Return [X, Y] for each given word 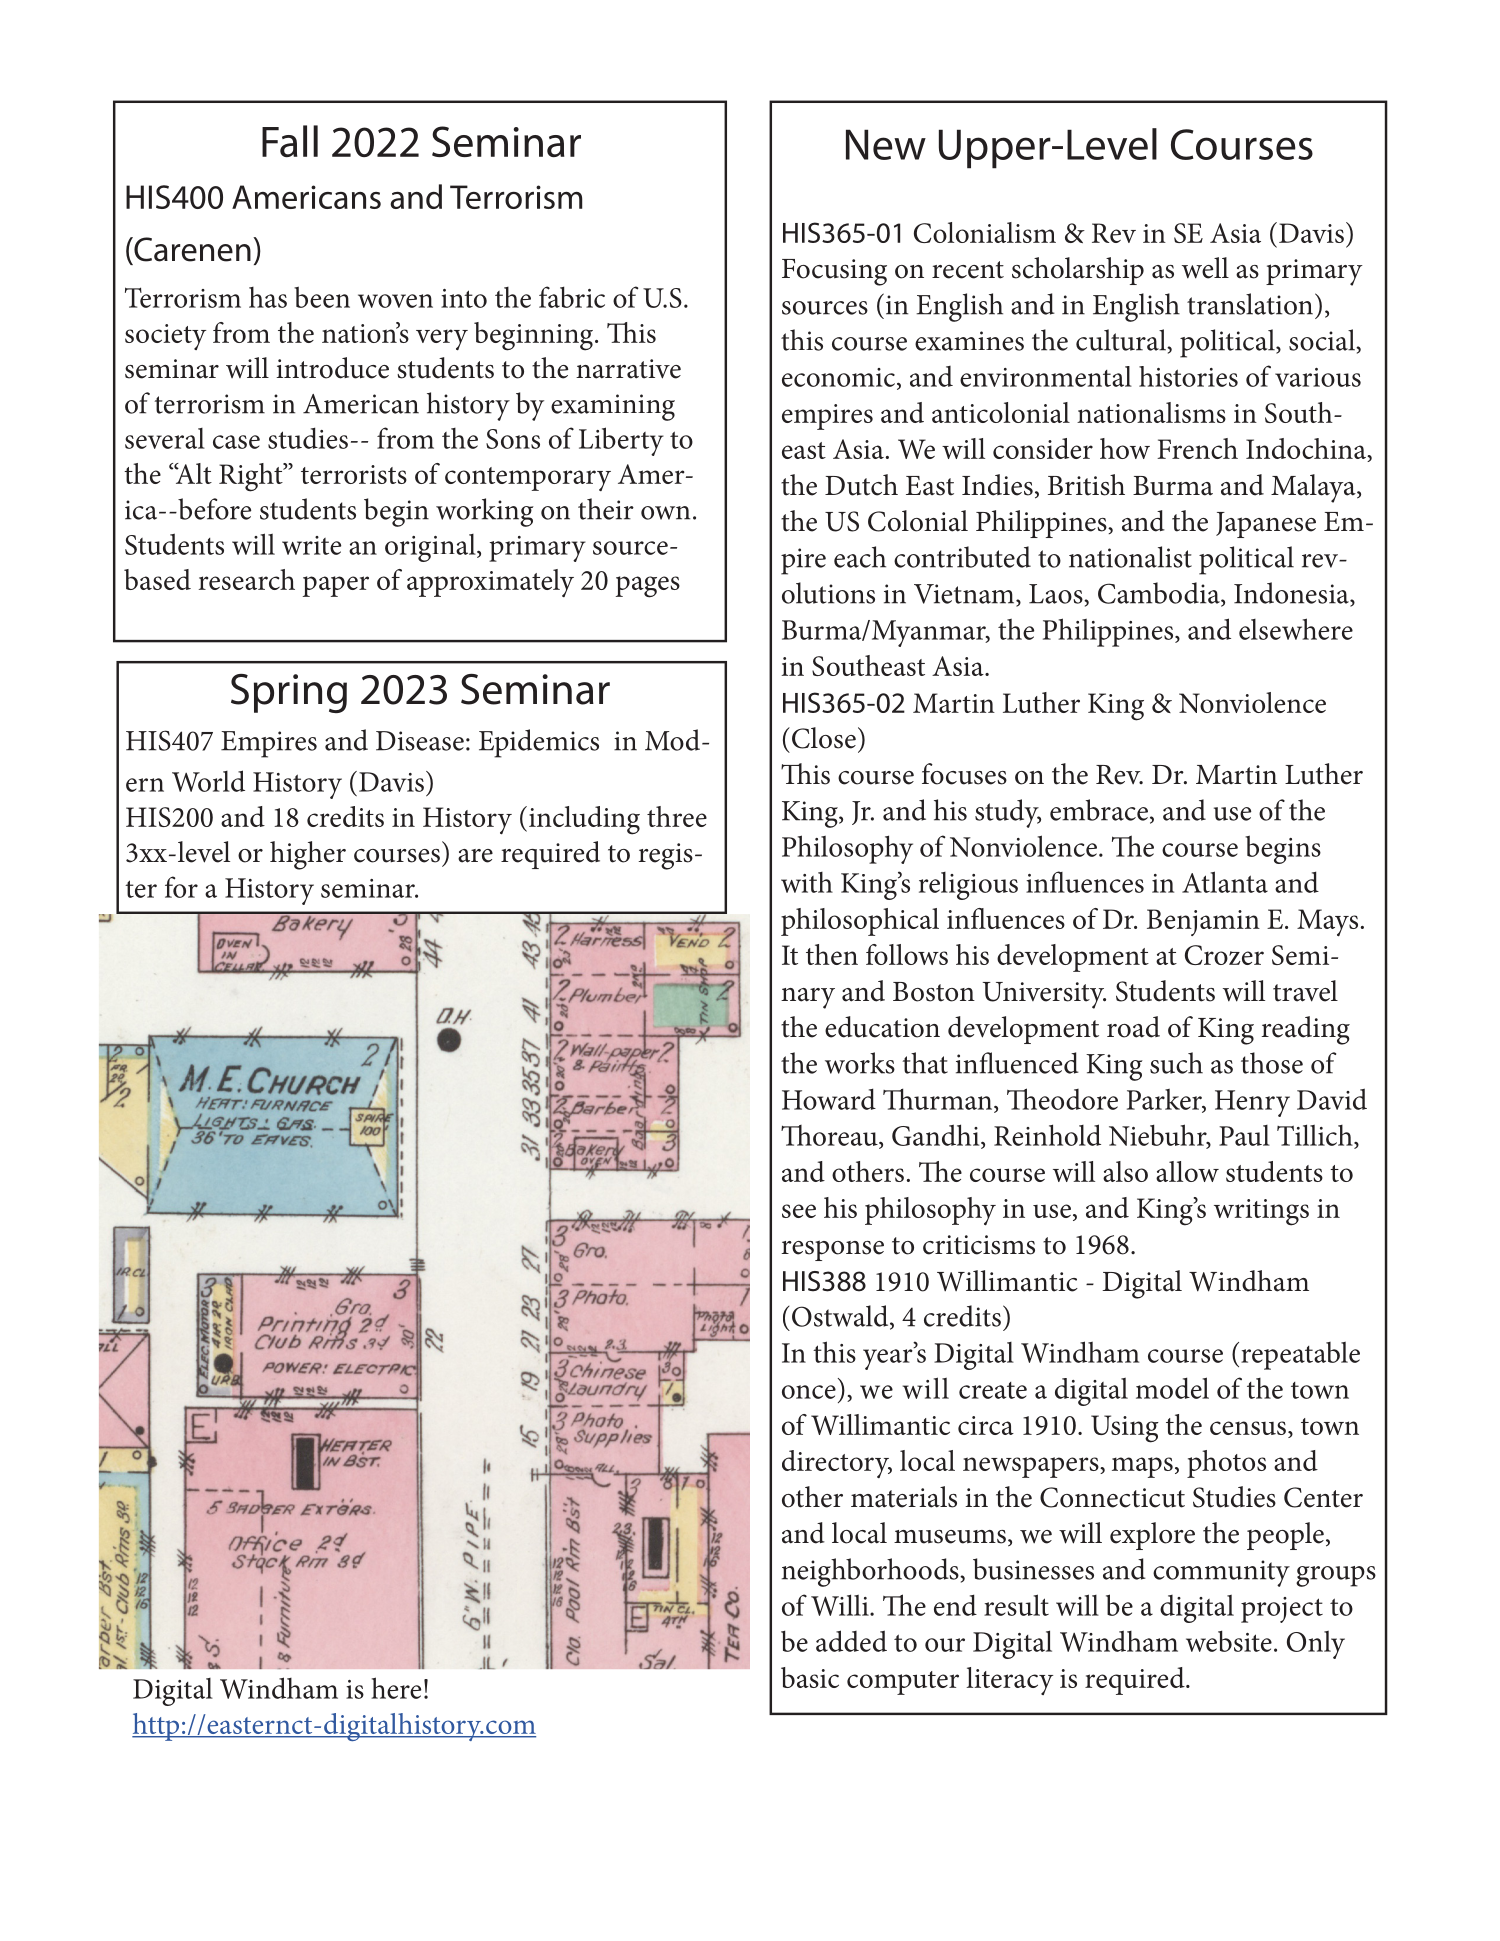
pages [648, 587]
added [851, 1641]
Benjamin [1203, 922]
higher [308, 855]
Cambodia [1160, 594]
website [1229, 1641]
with [807, 882]
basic [810, 1677]
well [1205, 268]
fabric [572, 297]
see [799, 1211]
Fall [290, 141]
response [832, 1250]
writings [1261, 1212]
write [311, 545]
